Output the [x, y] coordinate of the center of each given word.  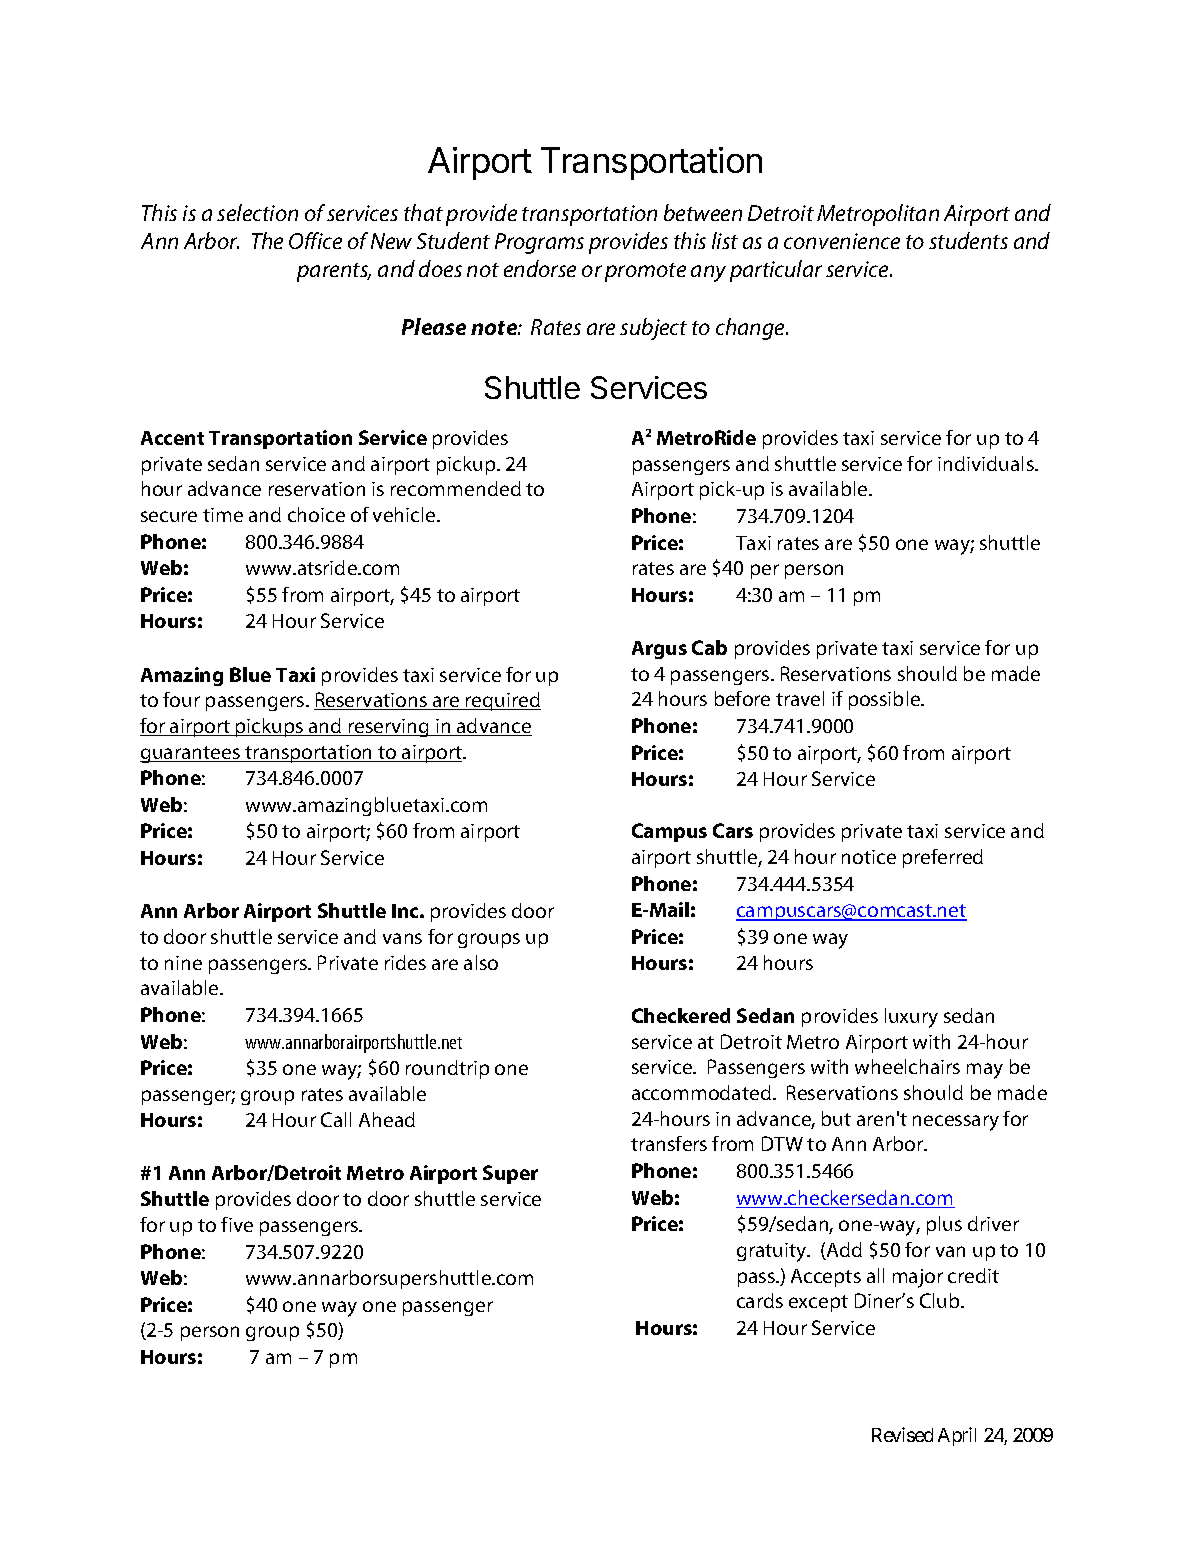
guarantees [191, 754]
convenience [842, 241]
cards [760, 1300]
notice [869, 857]
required [502, 701]
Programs [539, 243]
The [267, 240]
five [237, 1224]
